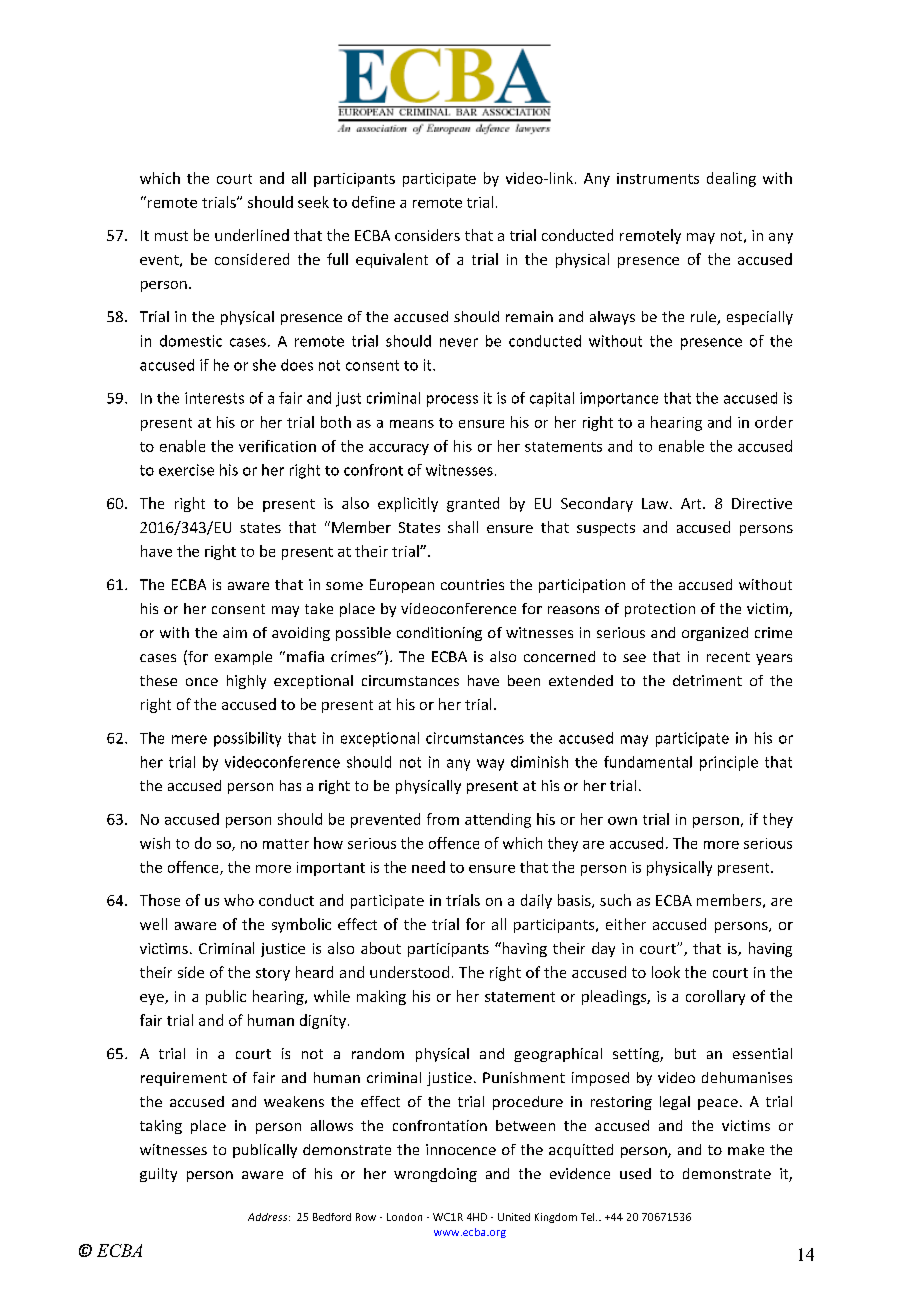 The height and width of the document is (1308, 924). I want to click on guilty, so click(158, 1175).
